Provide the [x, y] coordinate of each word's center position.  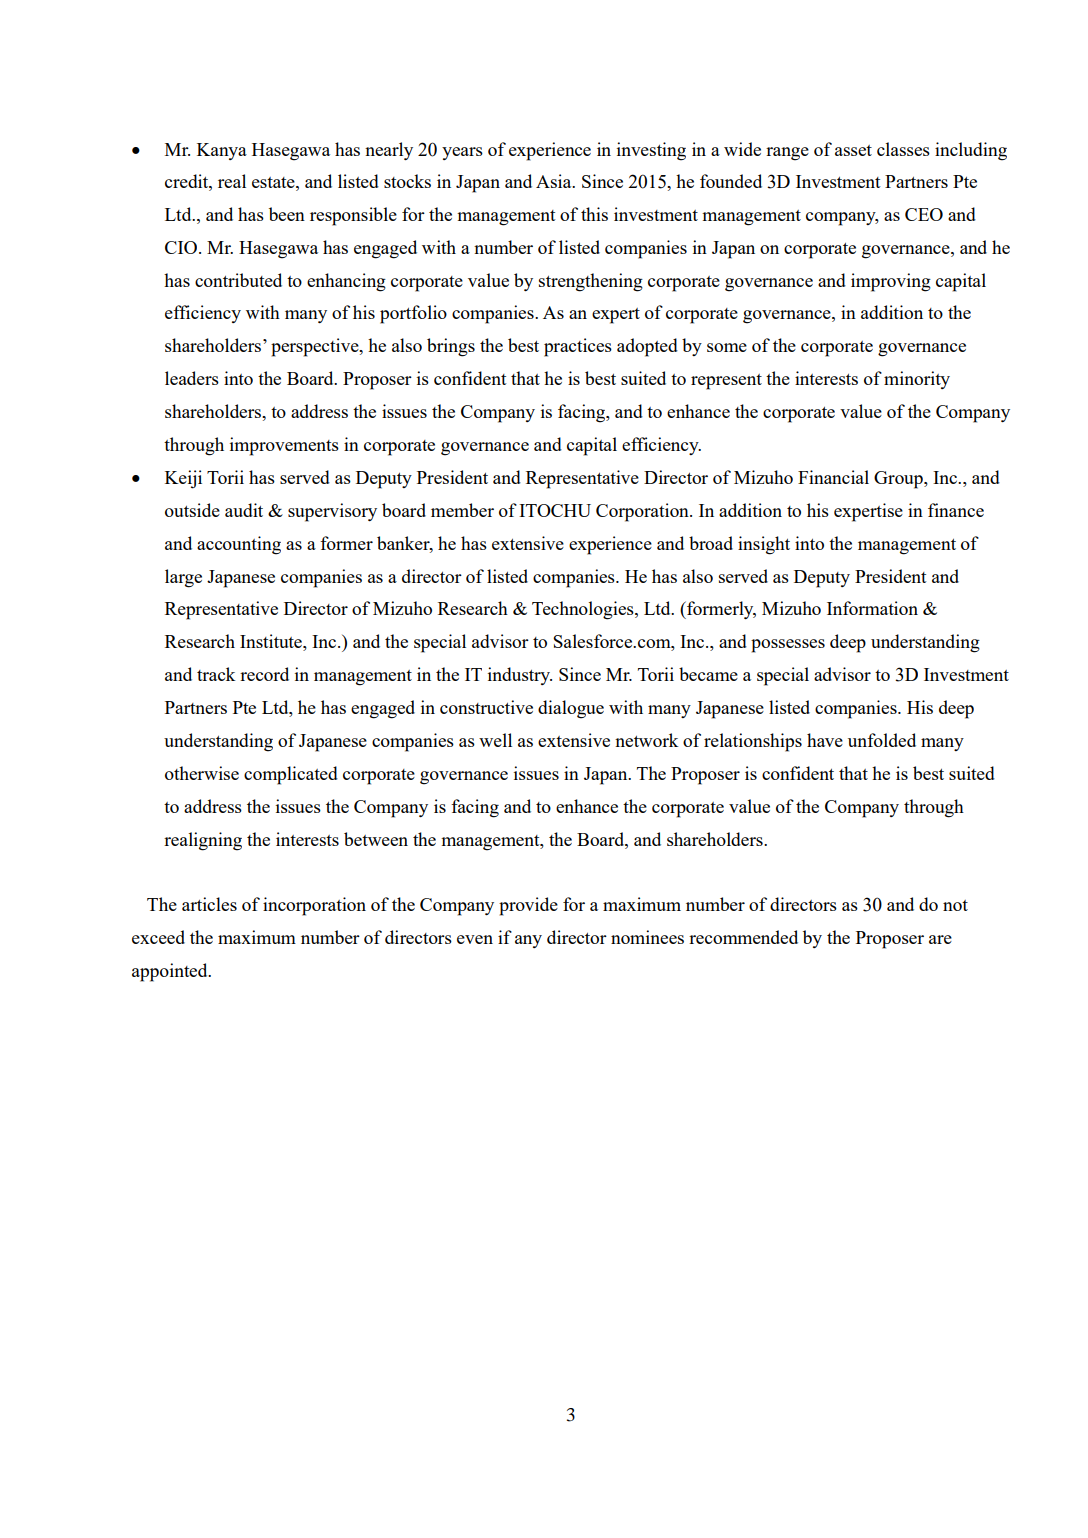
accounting [239, 545]
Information [872, 608]
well [495, 740]
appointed [171, 972]
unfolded [882, 740]
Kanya [222, 151]
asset [853, 150]
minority [917, 380]
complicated [291, 775]
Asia [555, 181]
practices [578, 347]
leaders [192, 378]
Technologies [584, 610]
